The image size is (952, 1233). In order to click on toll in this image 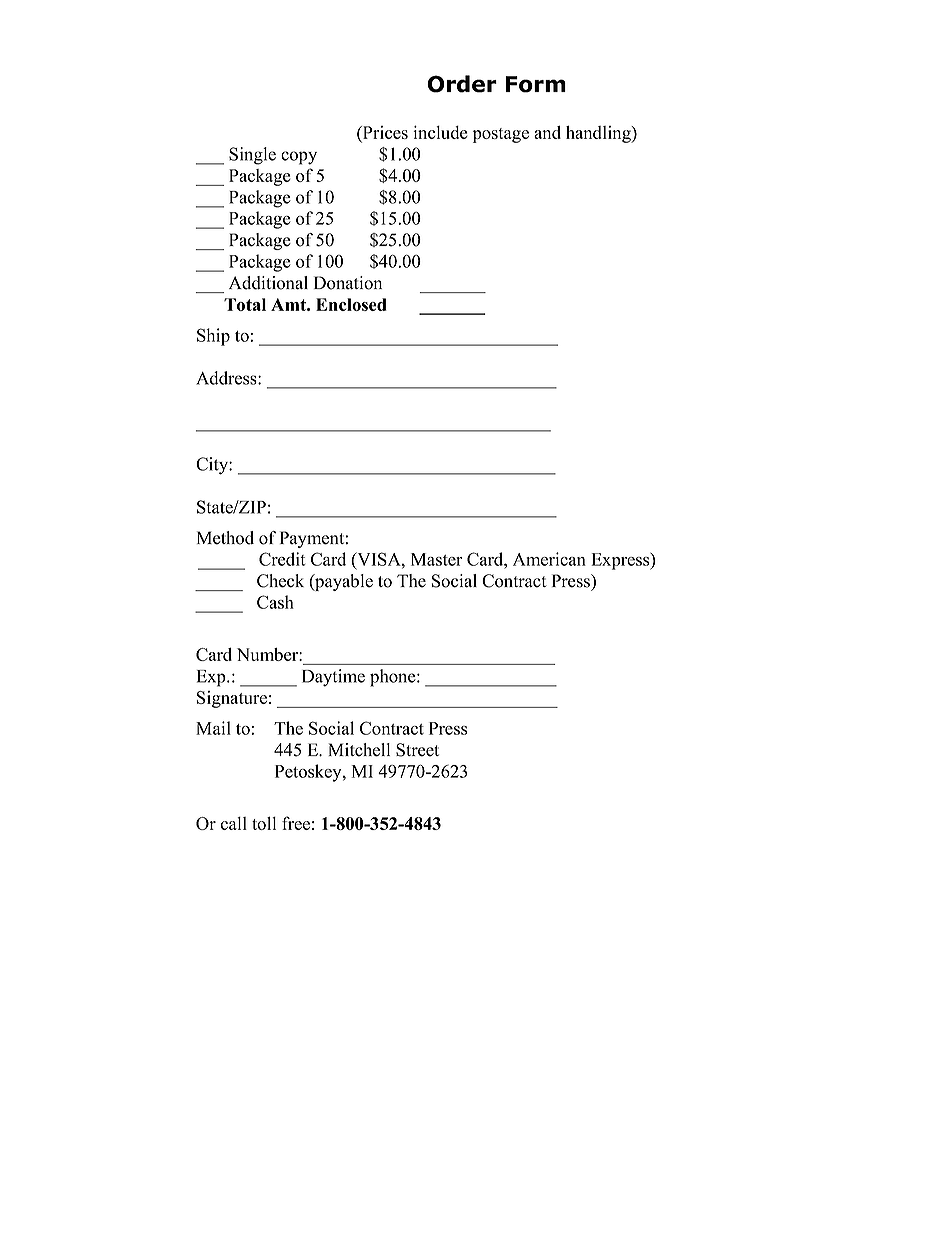, I will do `click(264, 823)`.
